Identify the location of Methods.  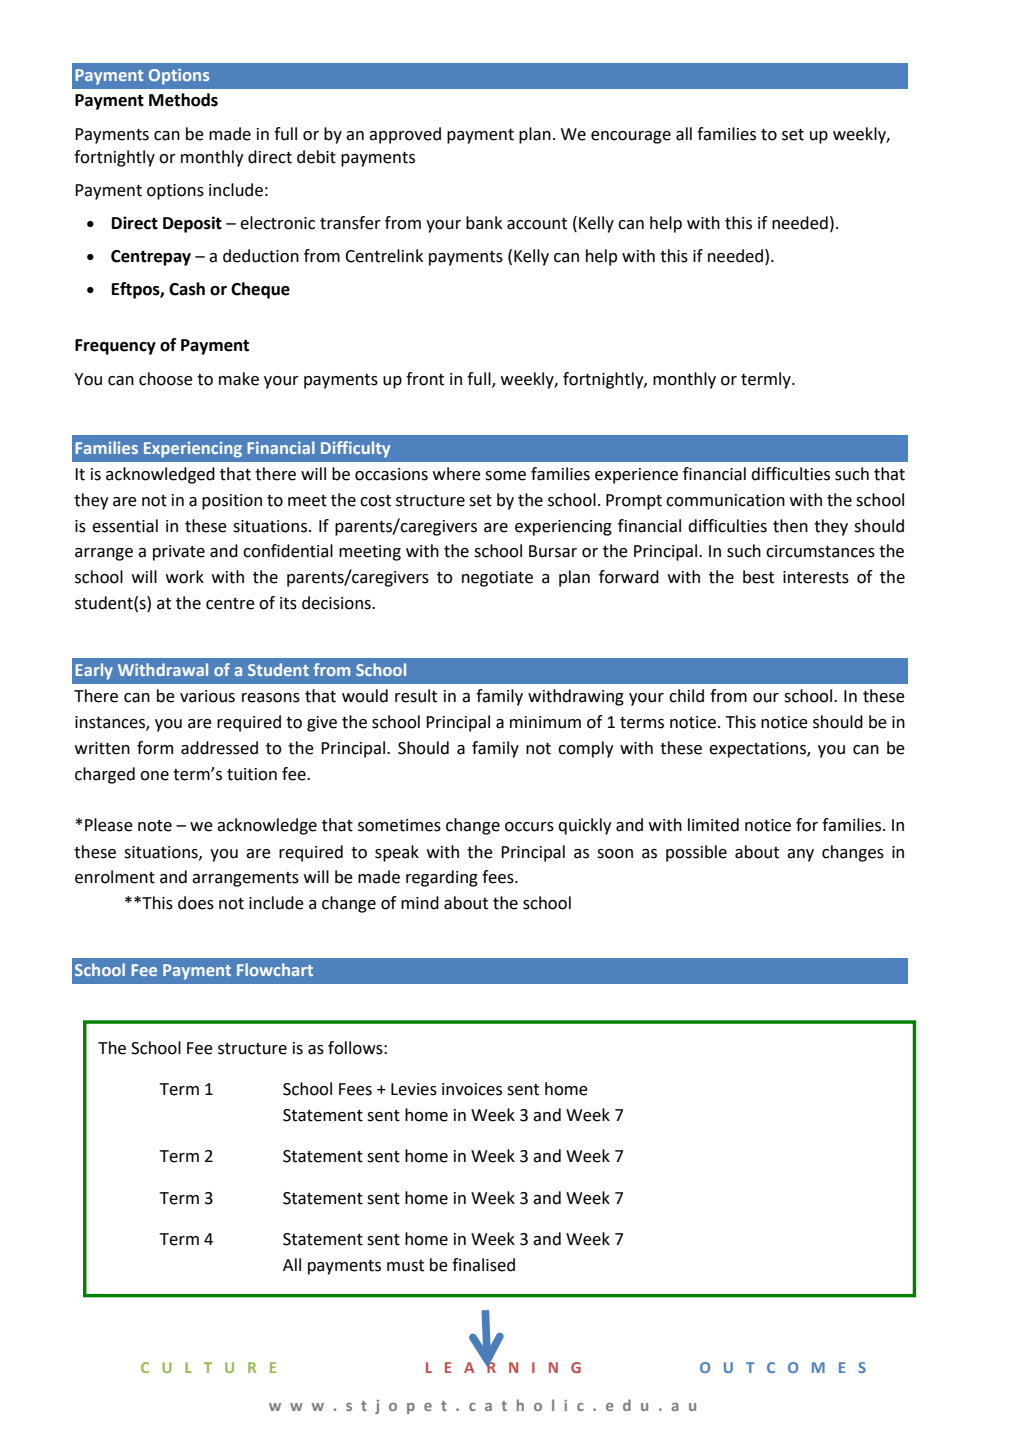
(183, 100).
